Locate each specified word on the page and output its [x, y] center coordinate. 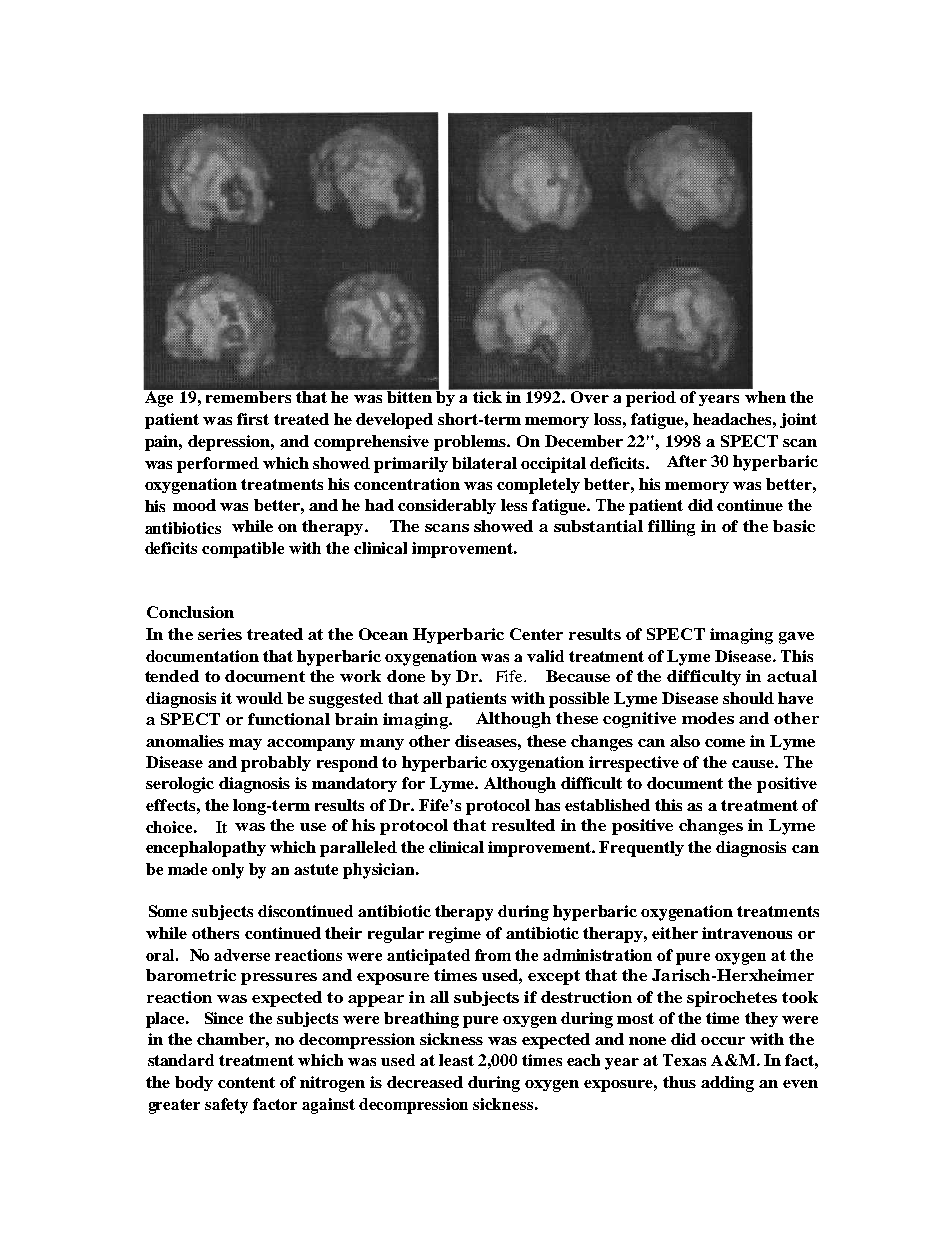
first [253, 419]
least [456, 1060]
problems [471, 443]
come [725, 743]
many [382, 744]
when [765, 397]
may [245, 744]
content [246, 1082]
